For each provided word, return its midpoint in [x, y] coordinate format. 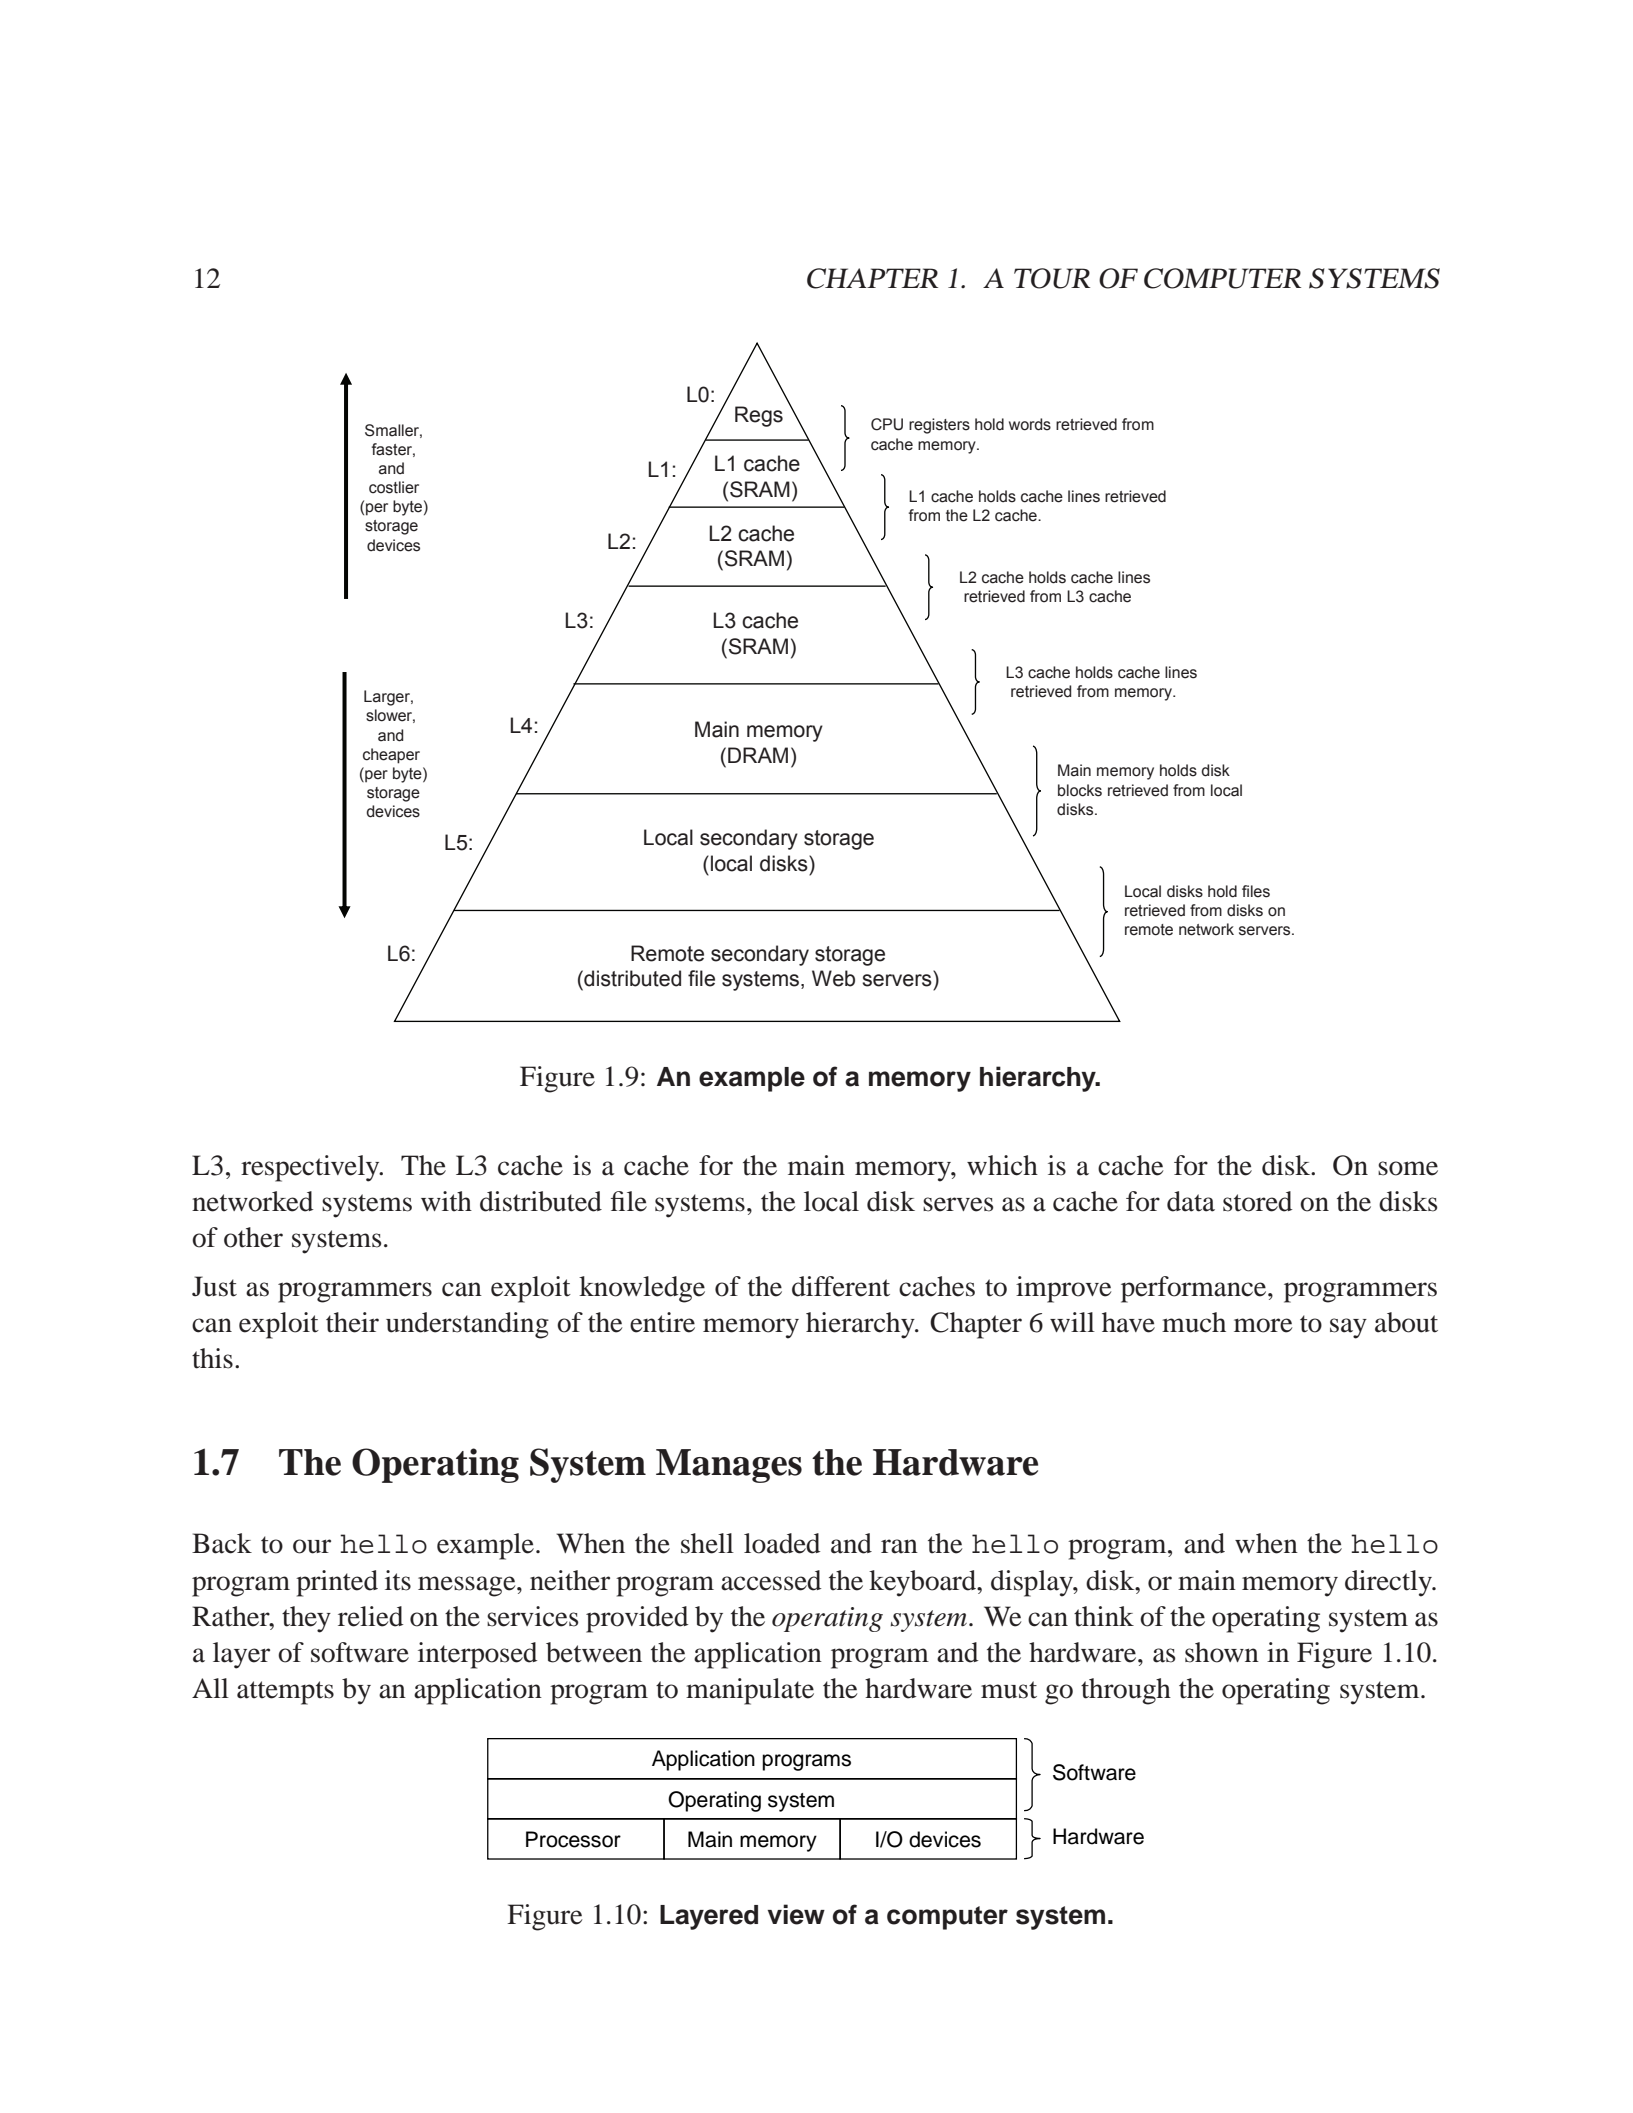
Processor [573, 1839]
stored [1257, 1201]
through [1126, 1691]
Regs [759, 416]
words [1030, 424]
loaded [782, 1543]
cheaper [391, 756]
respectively [311, 1168]
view [796, 1914]
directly [1389, 1583]
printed [337, 1583]
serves [958, 1204]
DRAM [758, 755]
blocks [1080, 790]
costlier [394, 487]
